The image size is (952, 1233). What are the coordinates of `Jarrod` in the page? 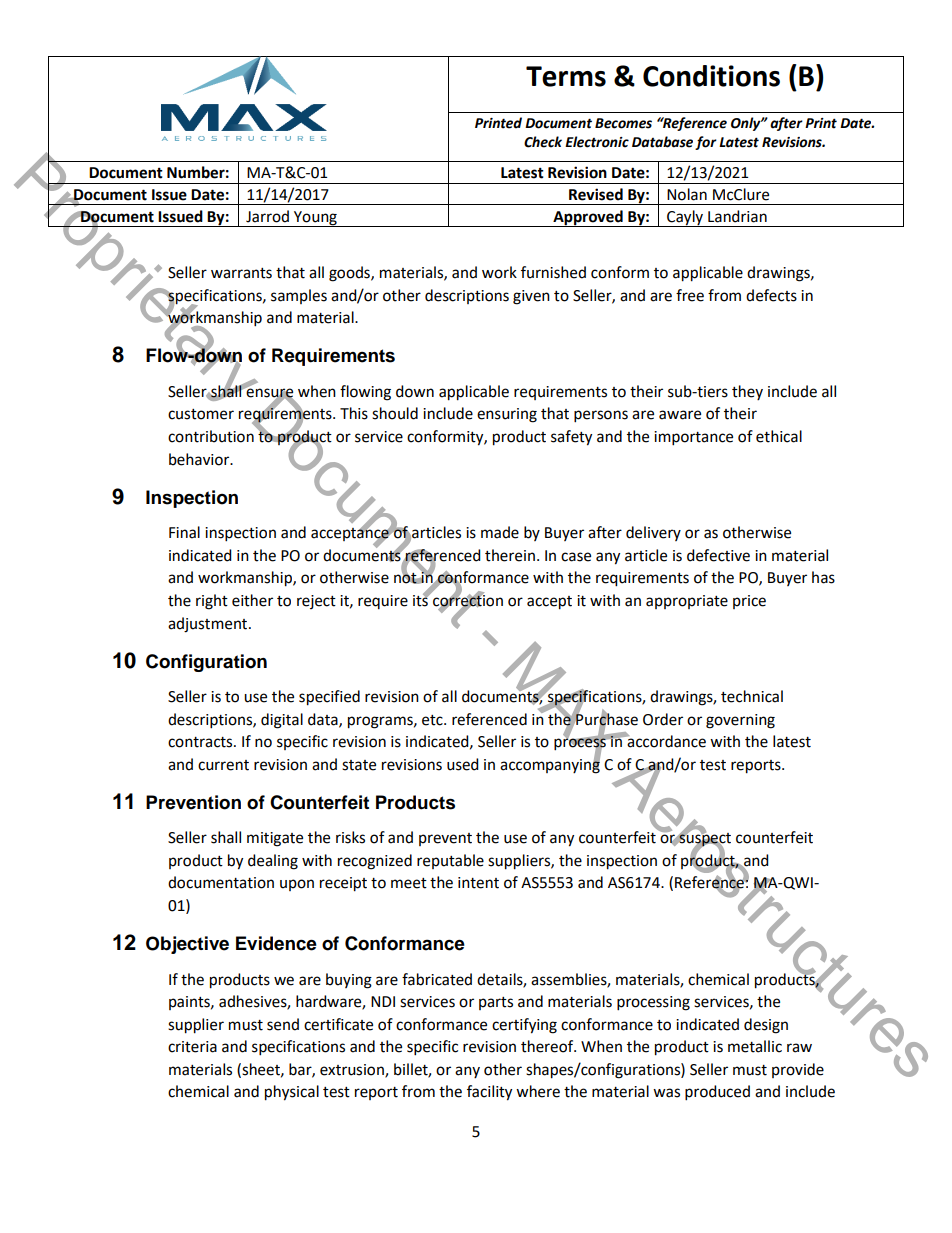 It's located at (267, 216).
